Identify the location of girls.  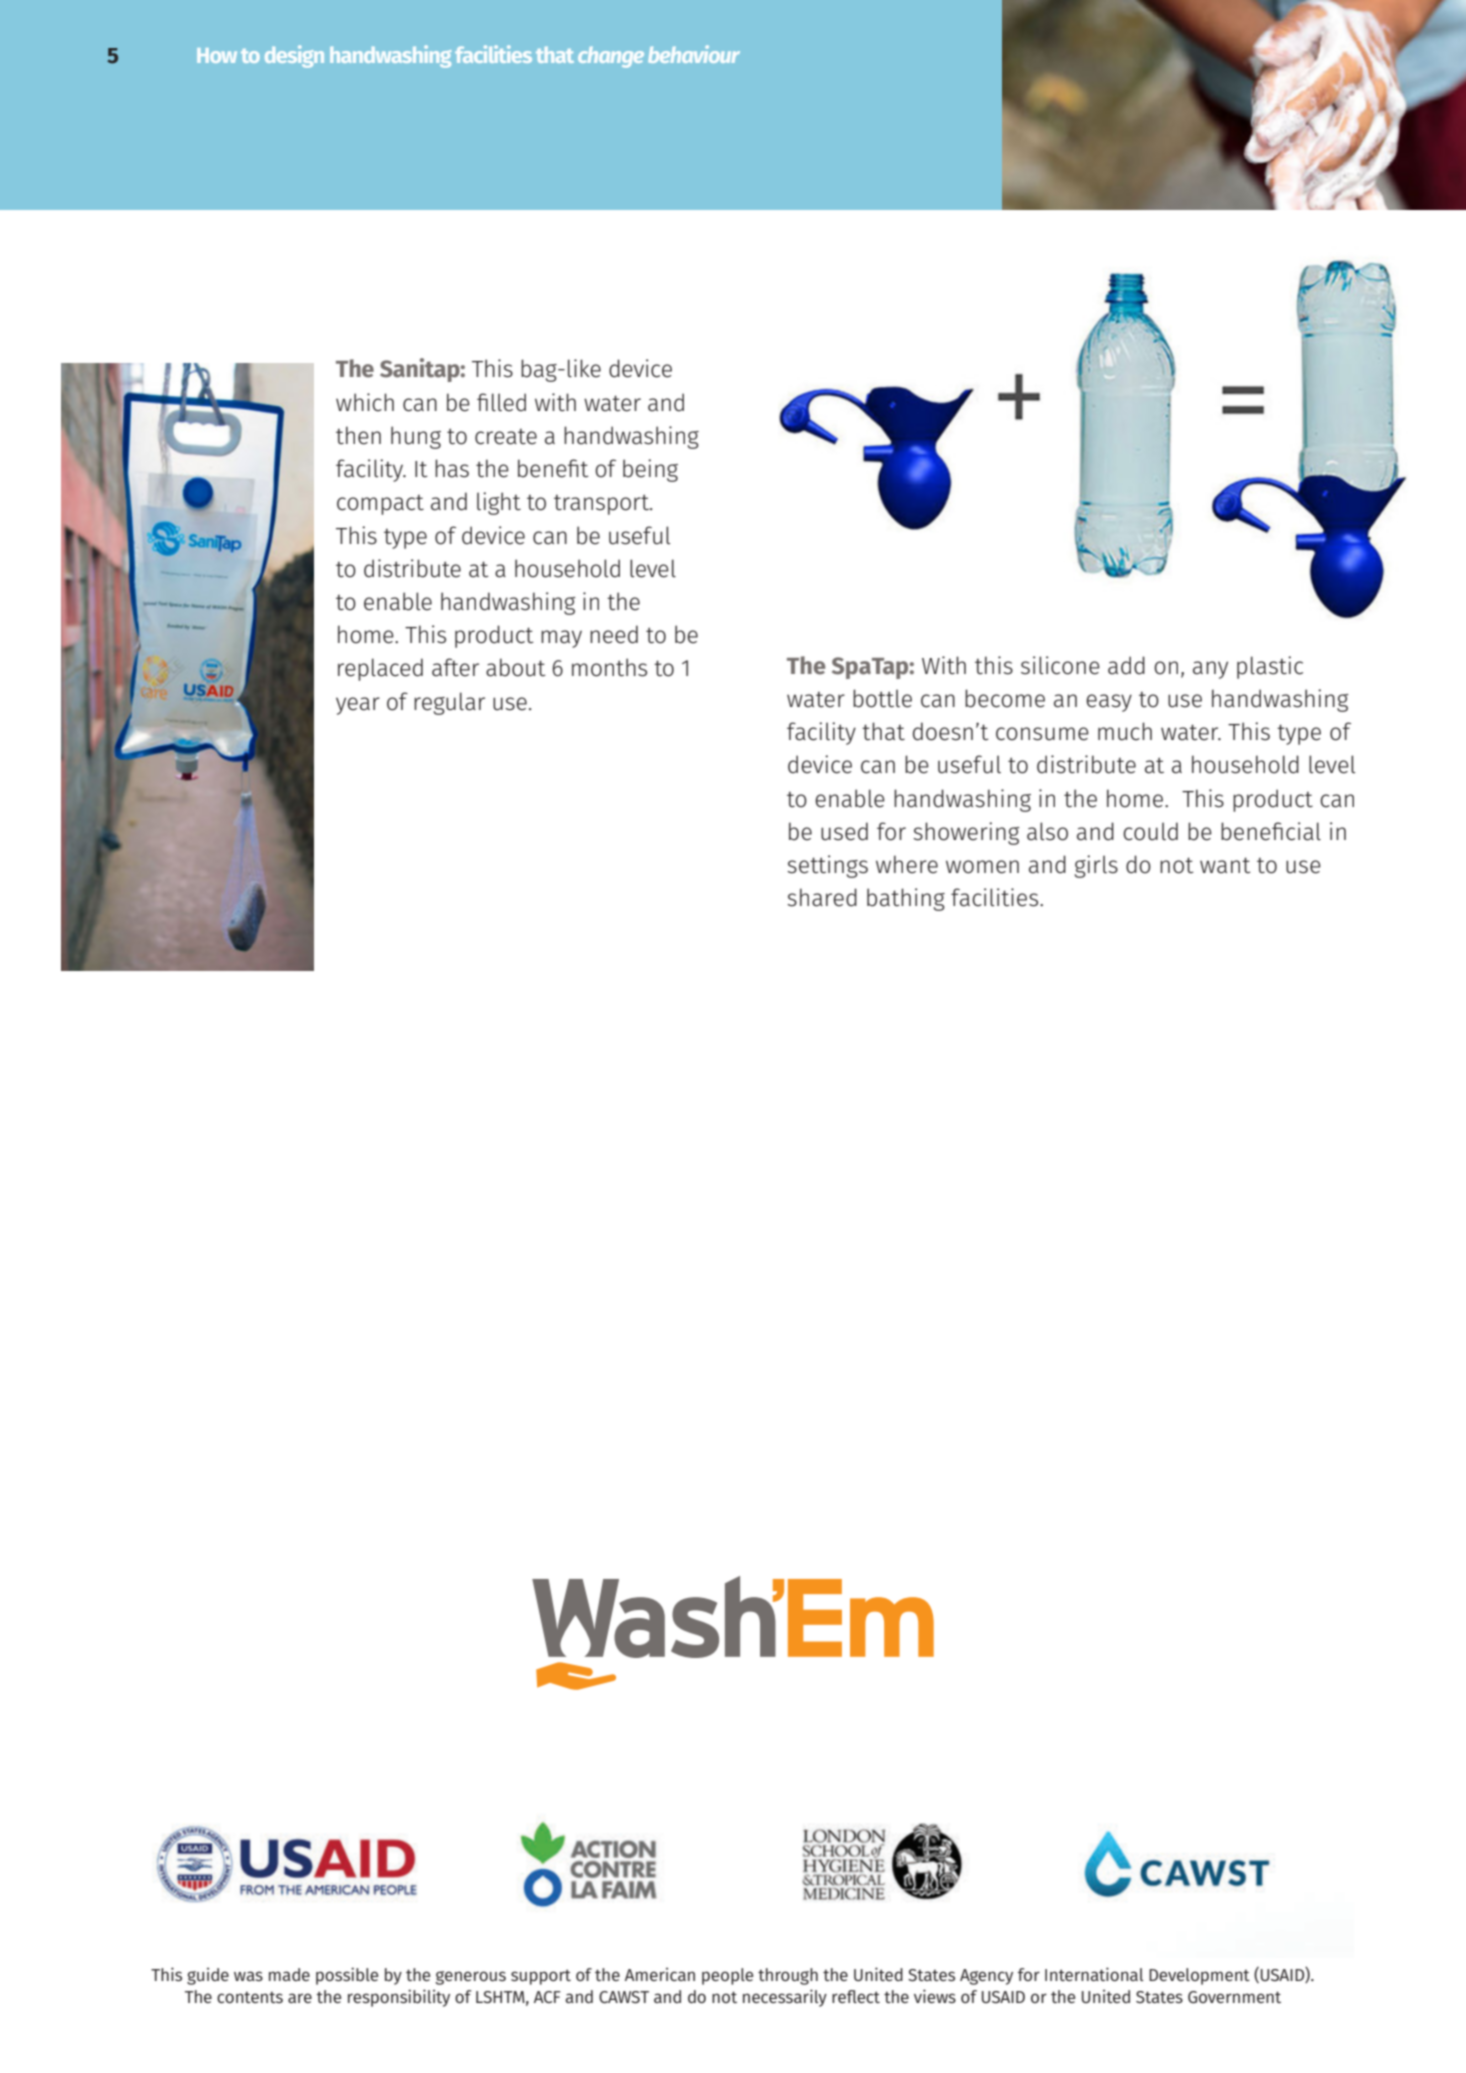
(1096, 866).
